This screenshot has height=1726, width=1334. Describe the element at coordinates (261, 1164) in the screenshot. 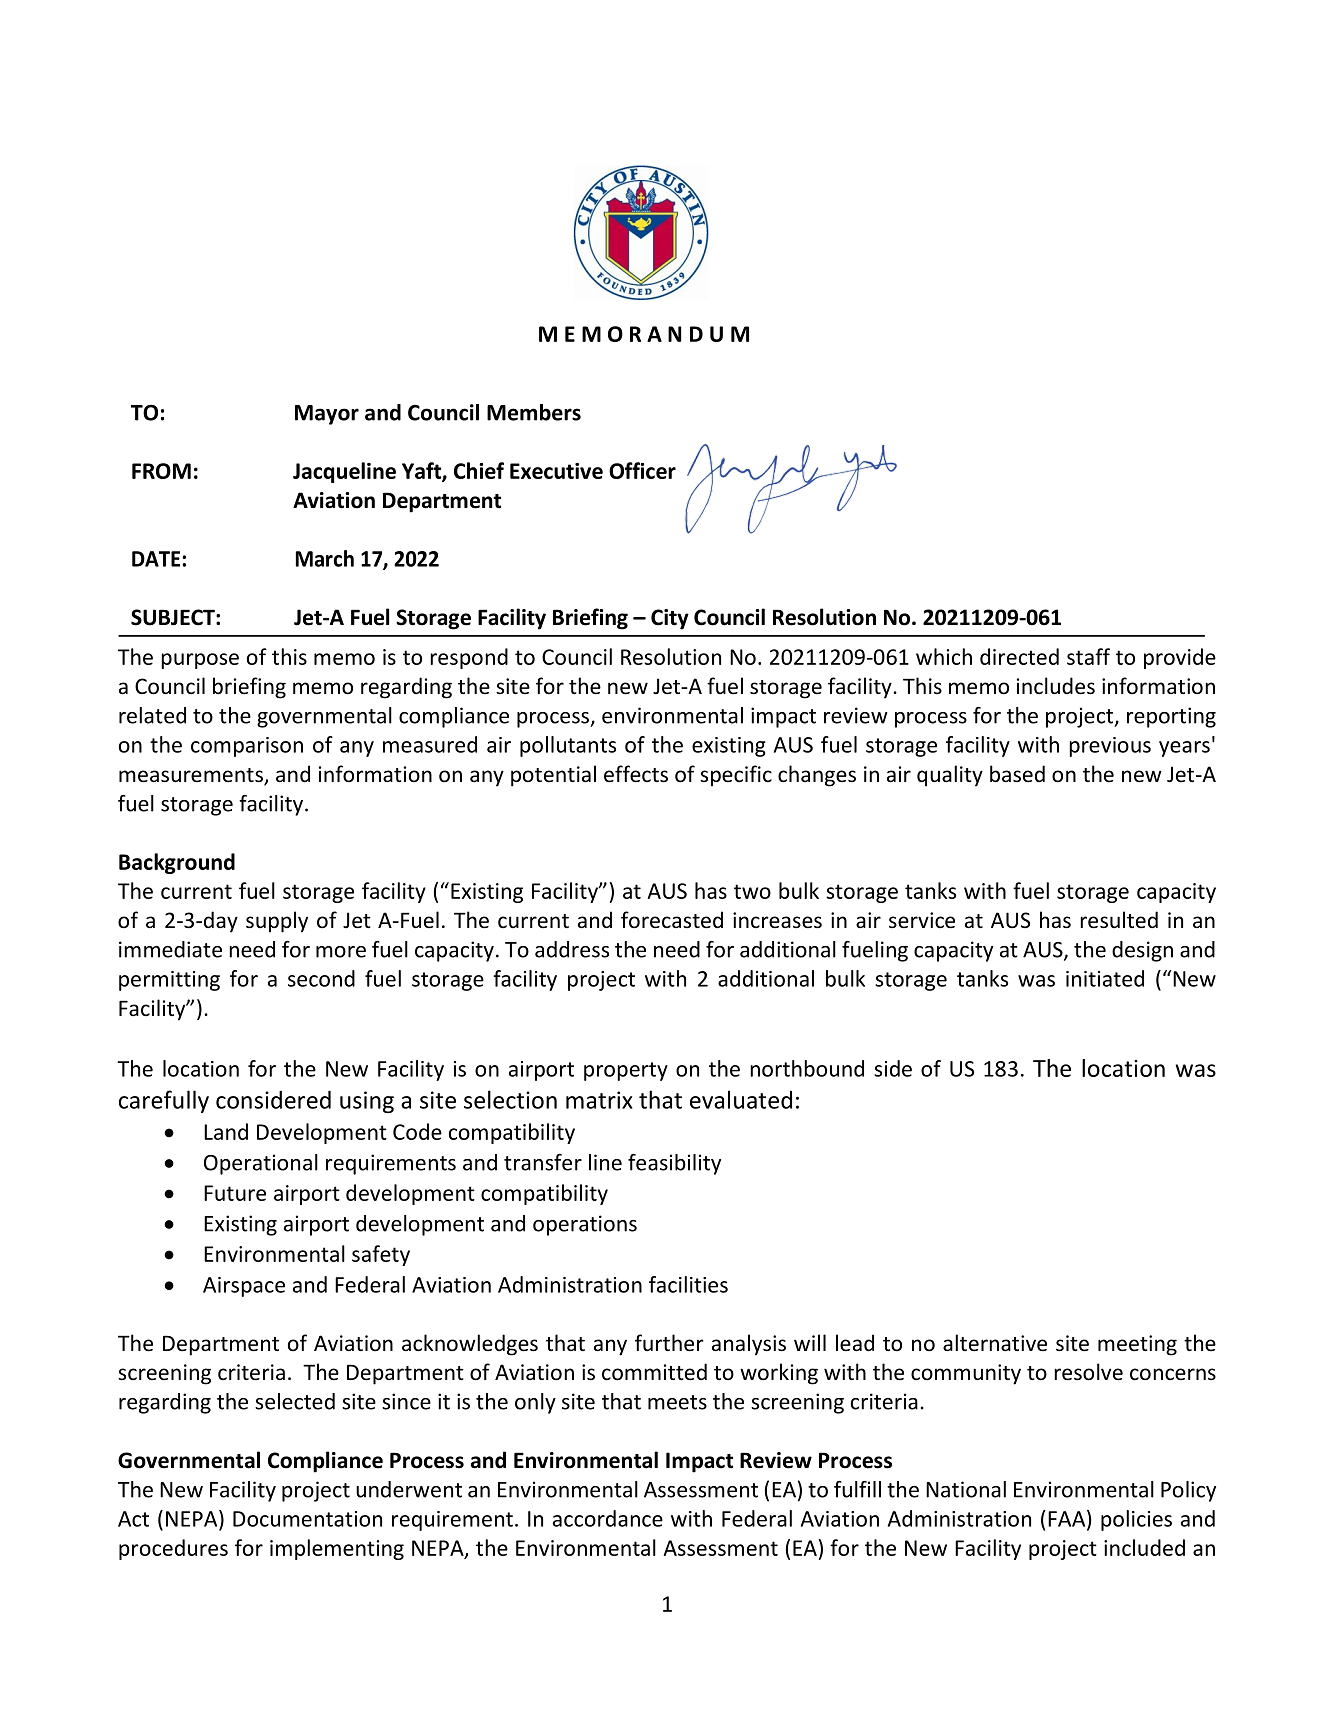

I see `Operational` at that location.
